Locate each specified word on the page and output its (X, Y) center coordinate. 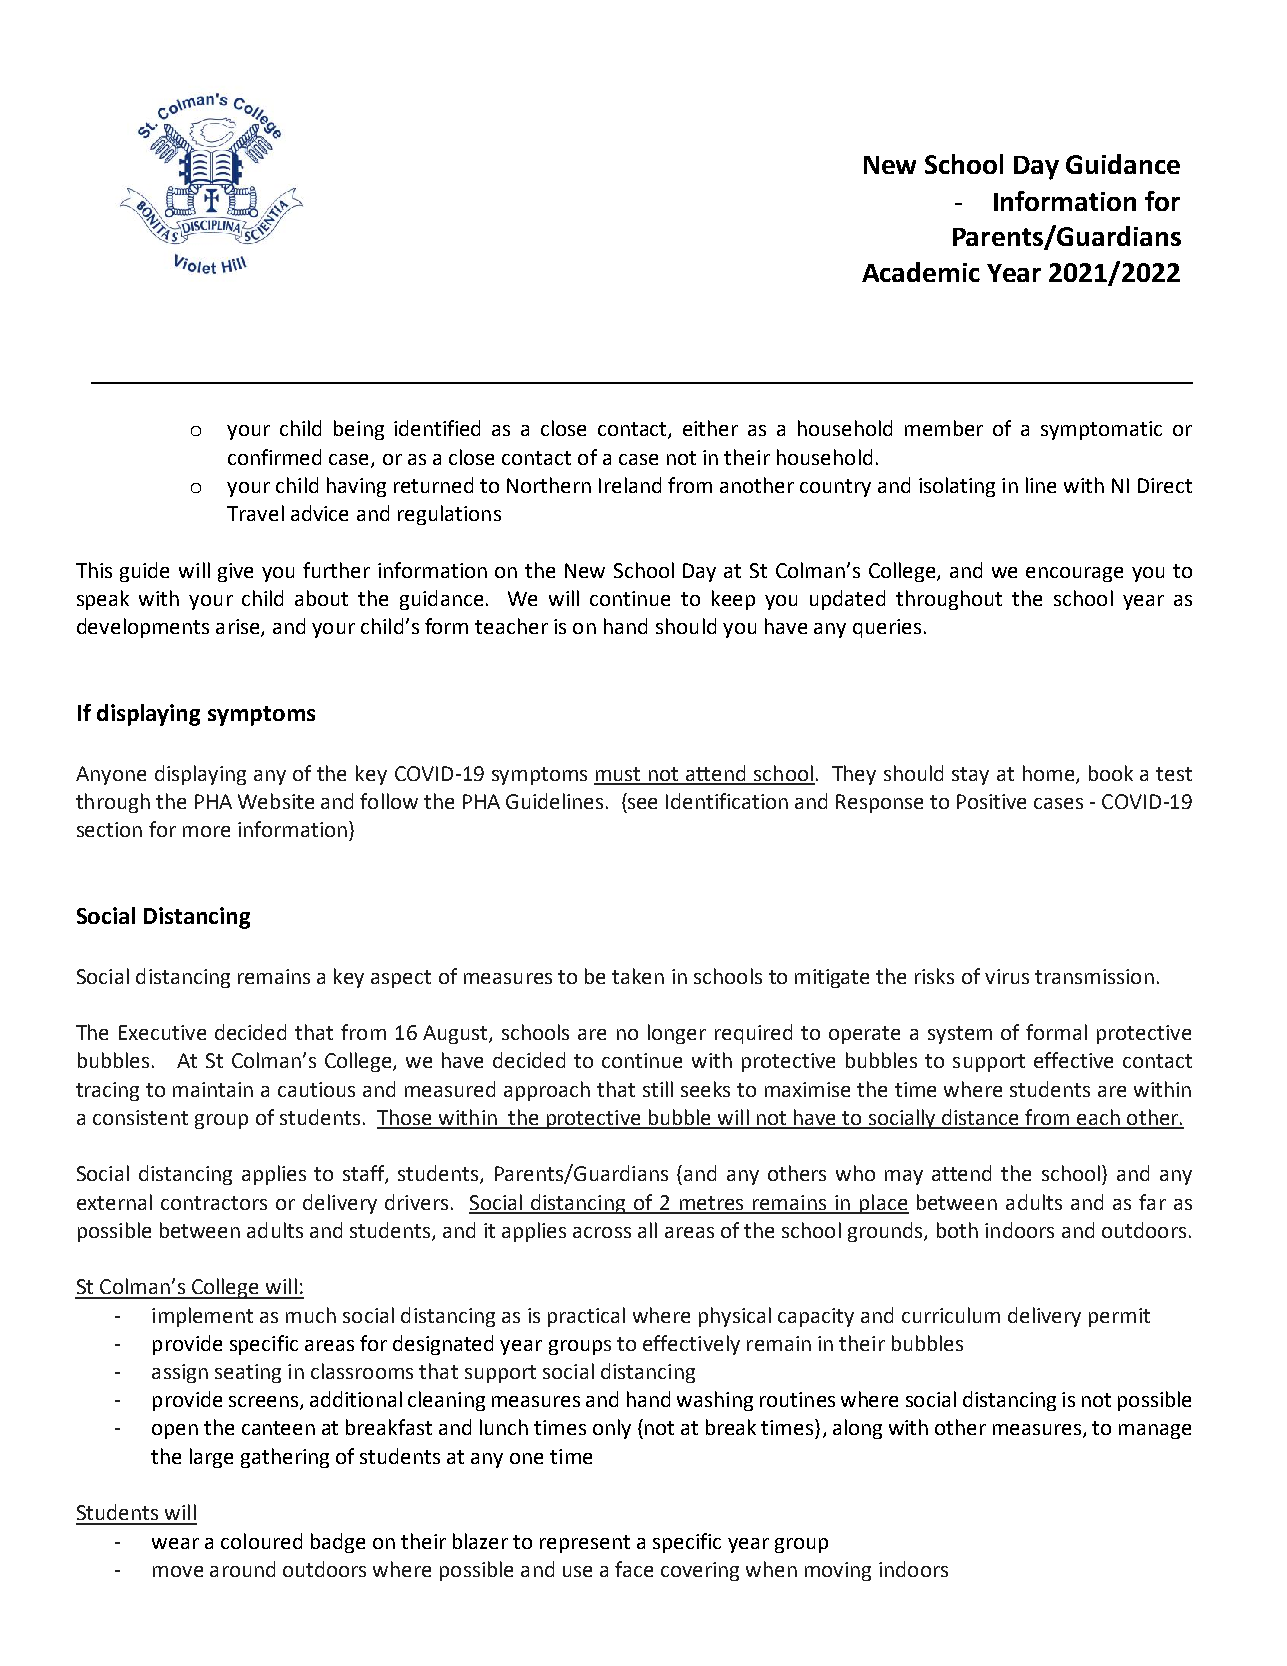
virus (1007, 976)
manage (1155, 1431)
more (206, 831)
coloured (261, 1541)
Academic (921, 272)
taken (638, 976)
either (710, 428)
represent (585, 1544)
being (359, 430)
